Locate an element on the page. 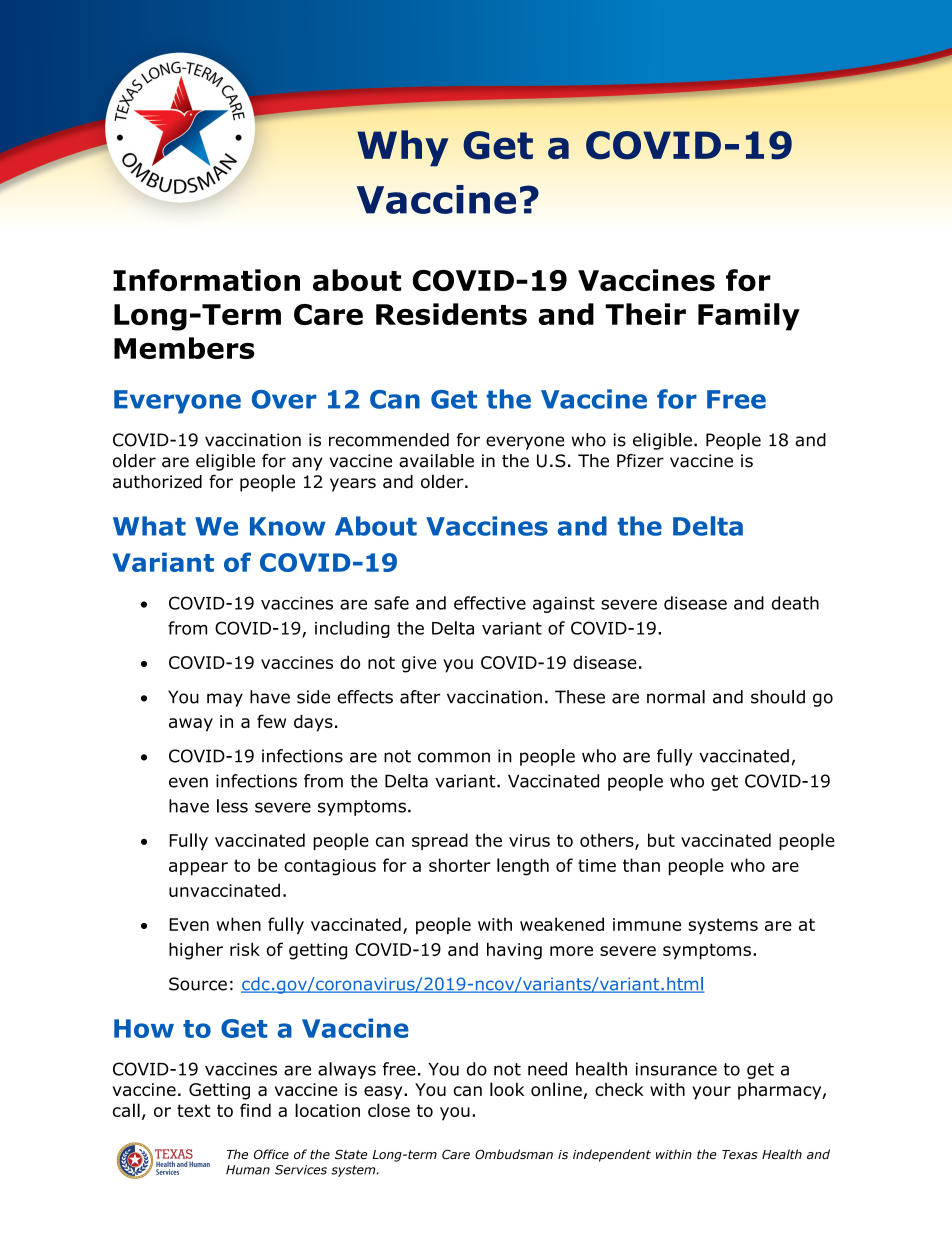 This image has height=1233, width=952. available is located at coordinates (436, 461).
